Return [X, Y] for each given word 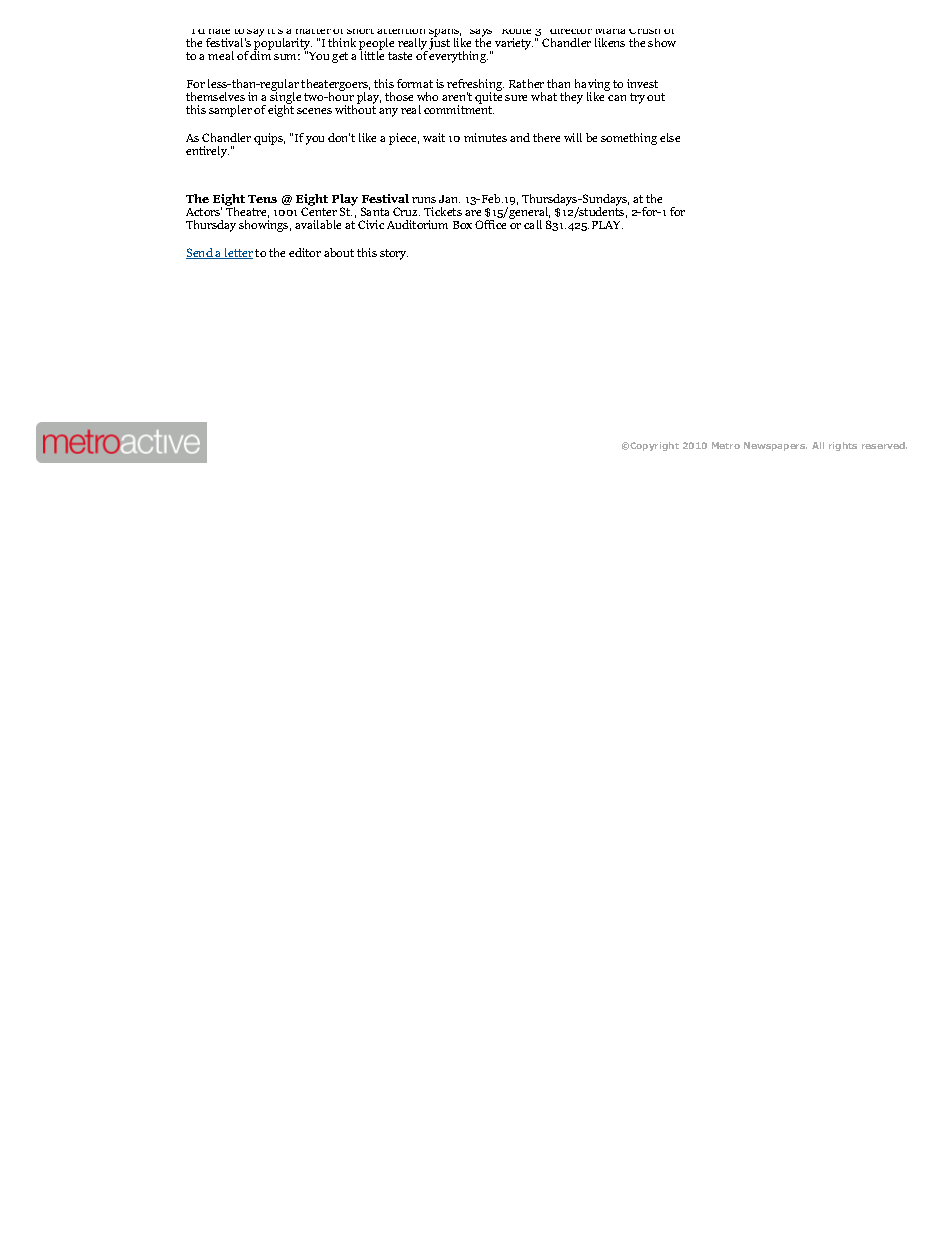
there [546, 137]
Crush [644, 31]
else [670, 137]
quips [269, 139]
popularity [283, 44]
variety [514, 44]
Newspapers [775, 446]
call [533, 224]
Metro [726, 445]
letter [238, 253]
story [394, 254]
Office [490, 224]
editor [305, 252]
